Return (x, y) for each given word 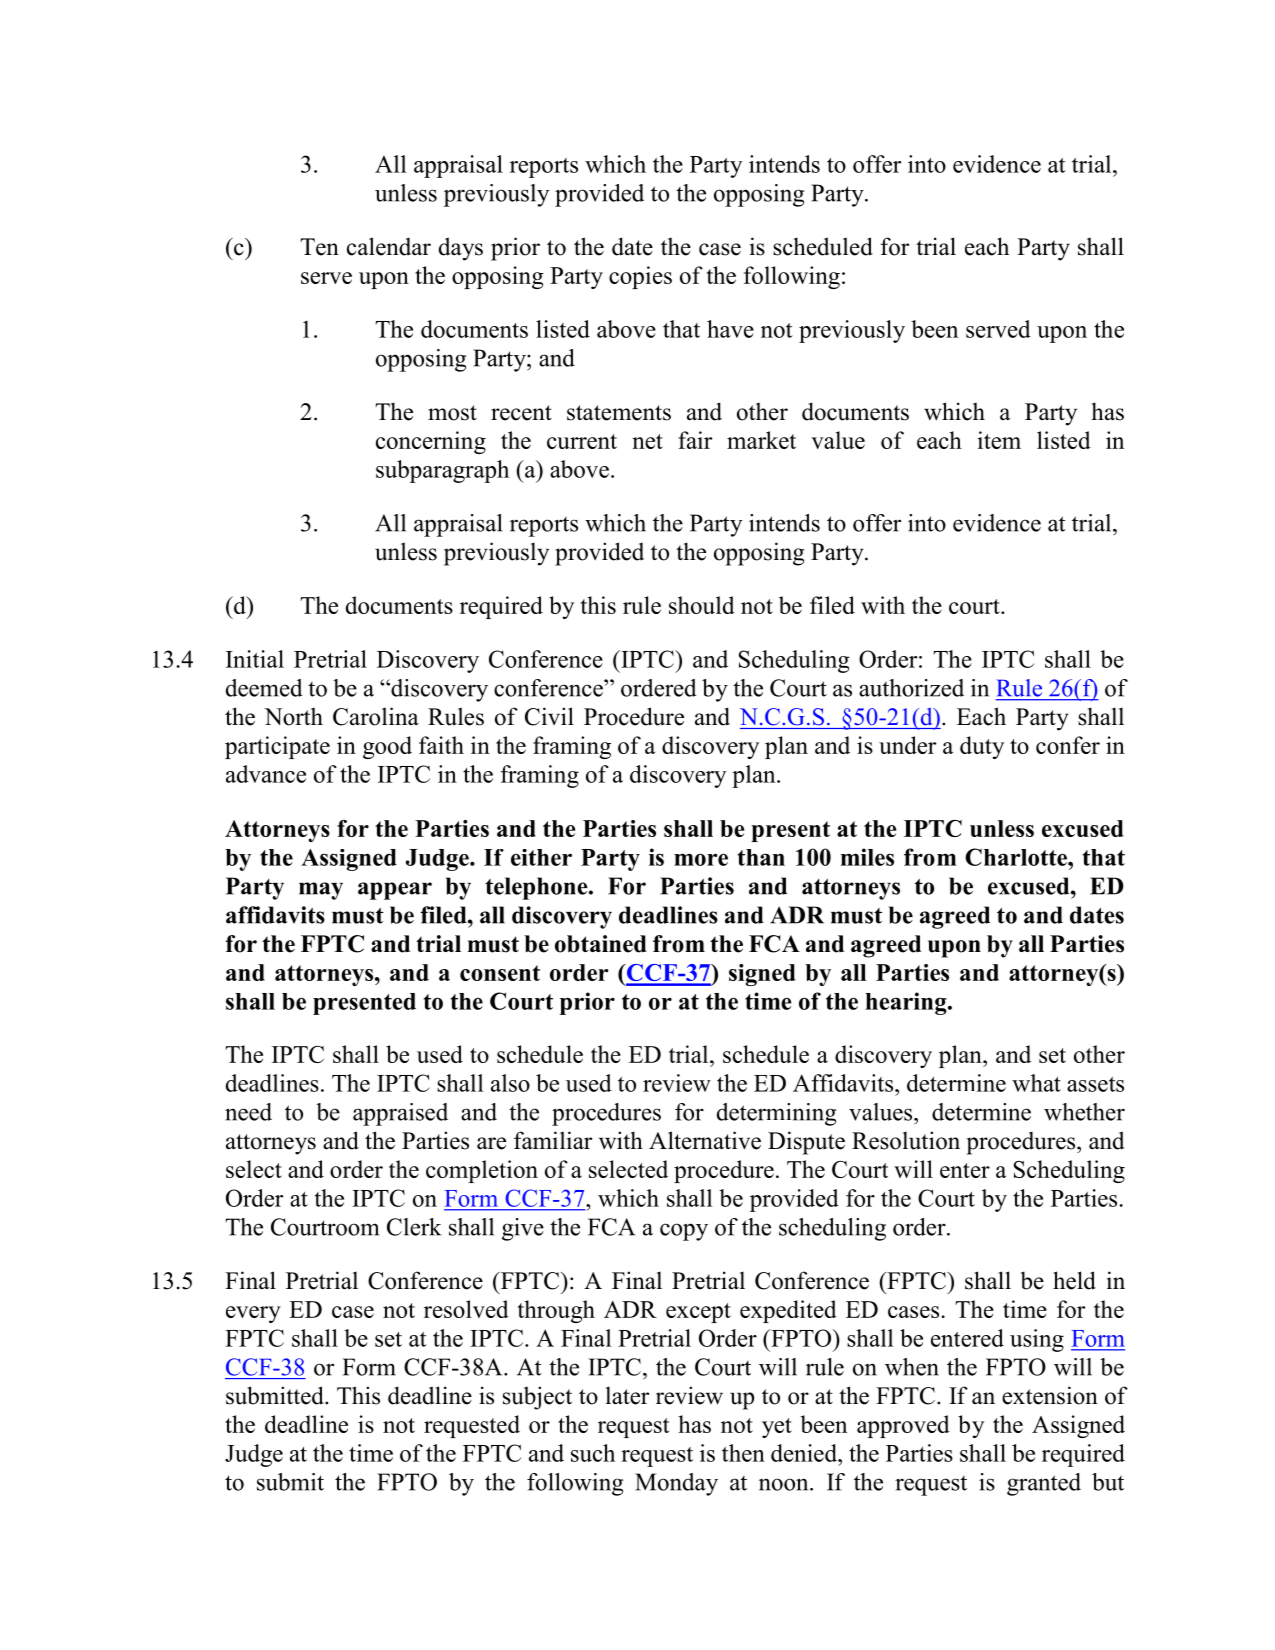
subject (537, 1398)
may (321, 891)
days (461, 249)
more (701, 859)
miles (867, 857)
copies (640, 277)
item (999, 440)
